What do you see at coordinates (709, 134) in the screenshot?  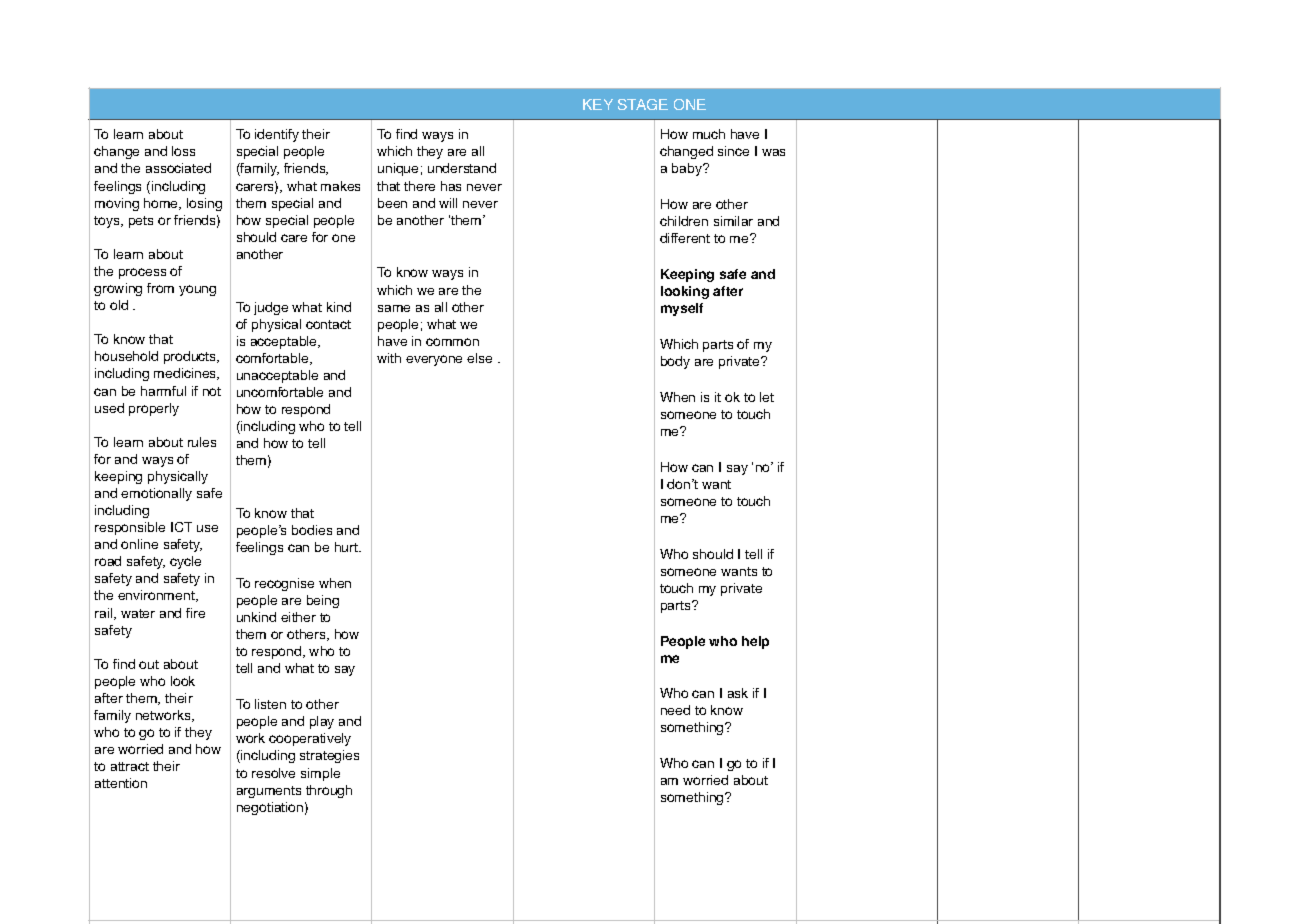 I see `much` at bounding box center [709, 134].
